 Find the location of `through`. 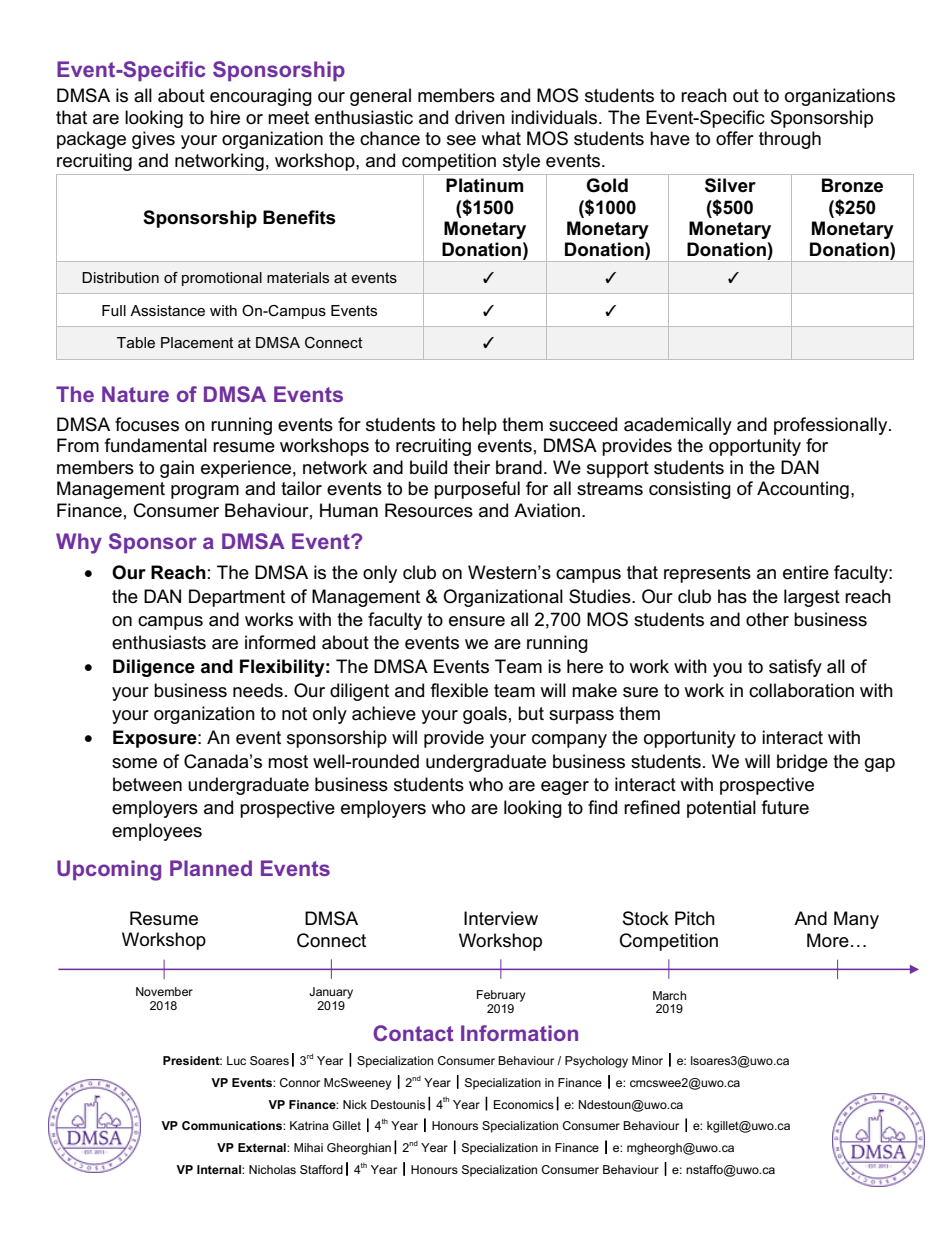

through is located at coordinates (790, 140).
